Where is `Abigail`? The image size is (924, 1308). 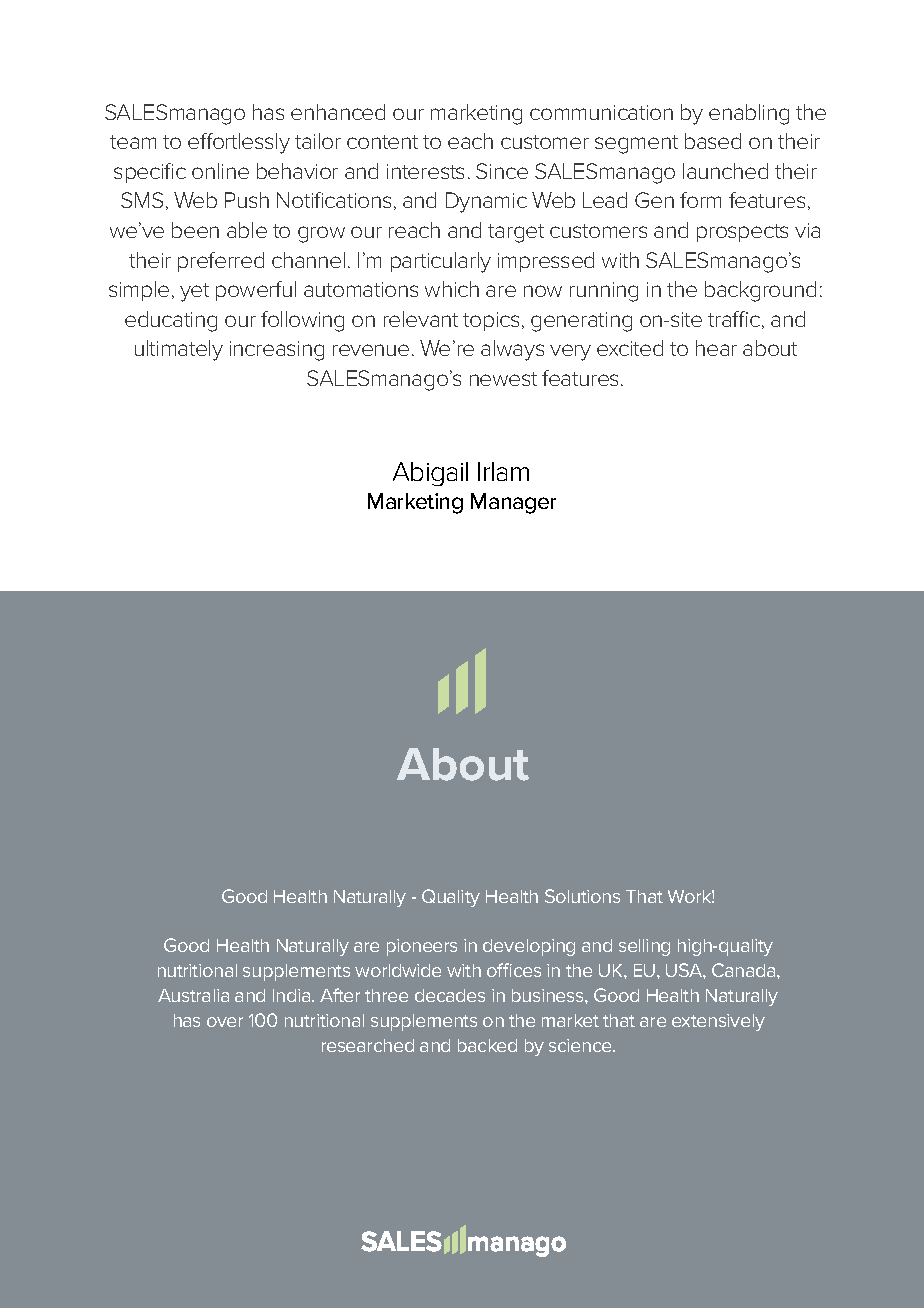
Abigail is located at coordinates (430, 474).
